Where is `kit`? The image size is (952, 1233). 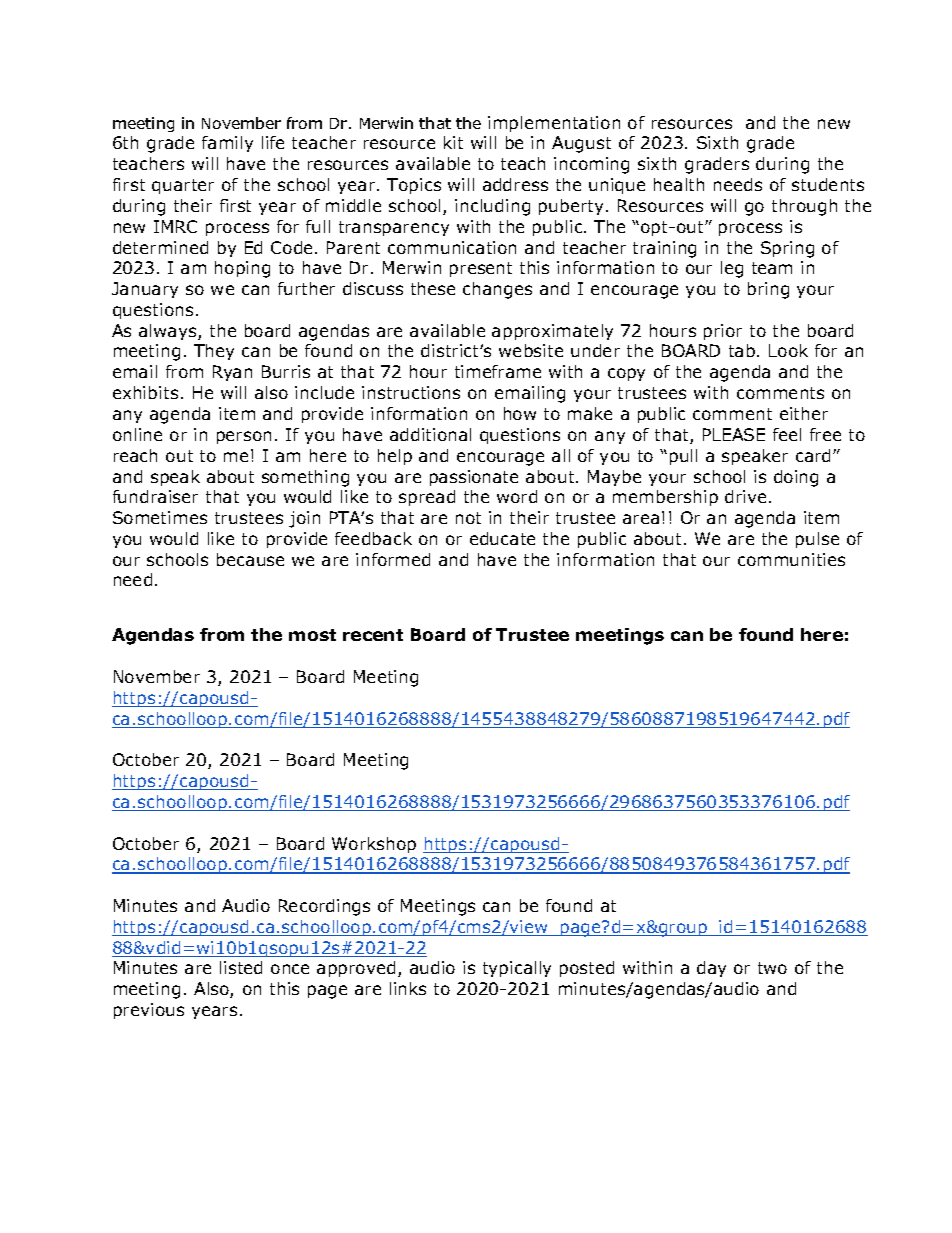 kit is located at coordinates (453, 142).
